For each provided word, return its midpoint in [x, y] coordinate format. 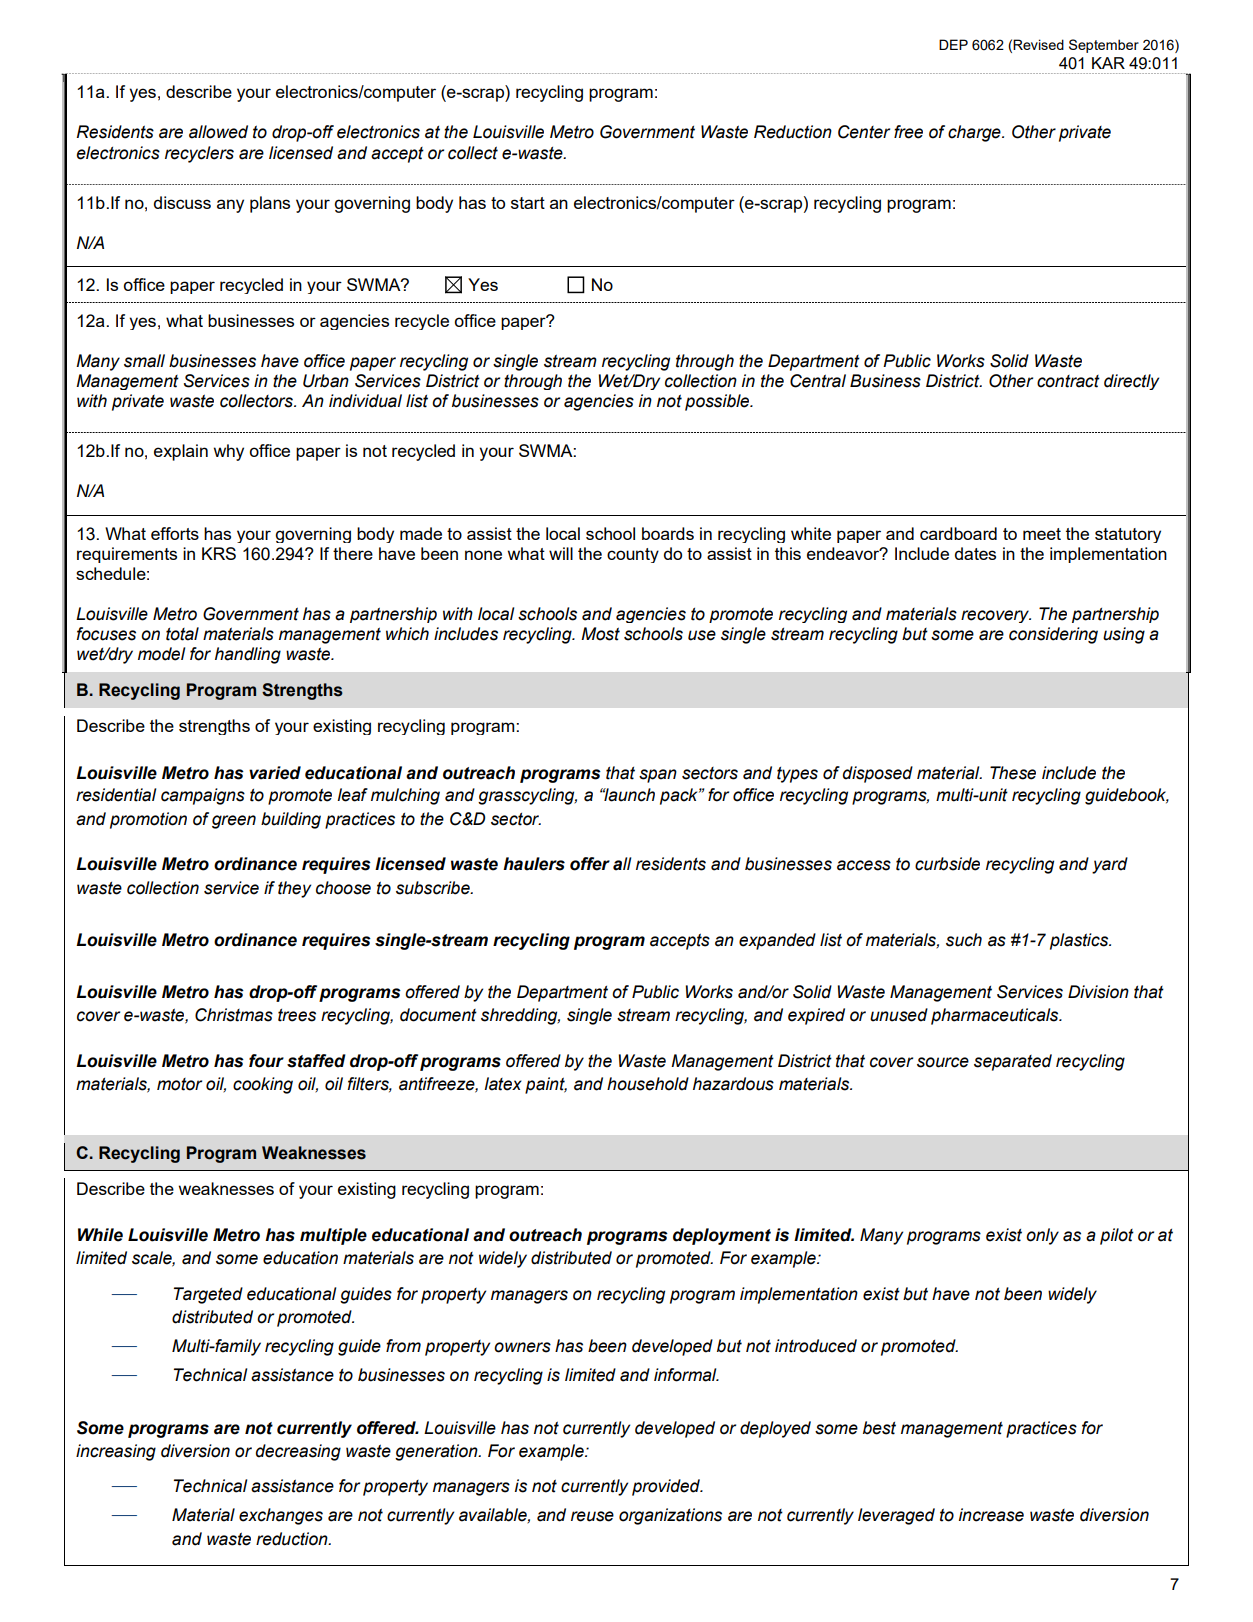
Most [600, 634]
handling [248, 655]
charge [975, 133]
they [294, 889]
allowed [218, 132]
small [144, 361]
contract [1068, 381]
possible [718, 402]
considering [1053, 635]
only [1042, 1236]
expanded [777, 941]
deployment [722, 1236]
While [100, 1235]
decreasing [298, 1452]
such [964, 940]
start [528, 203]
